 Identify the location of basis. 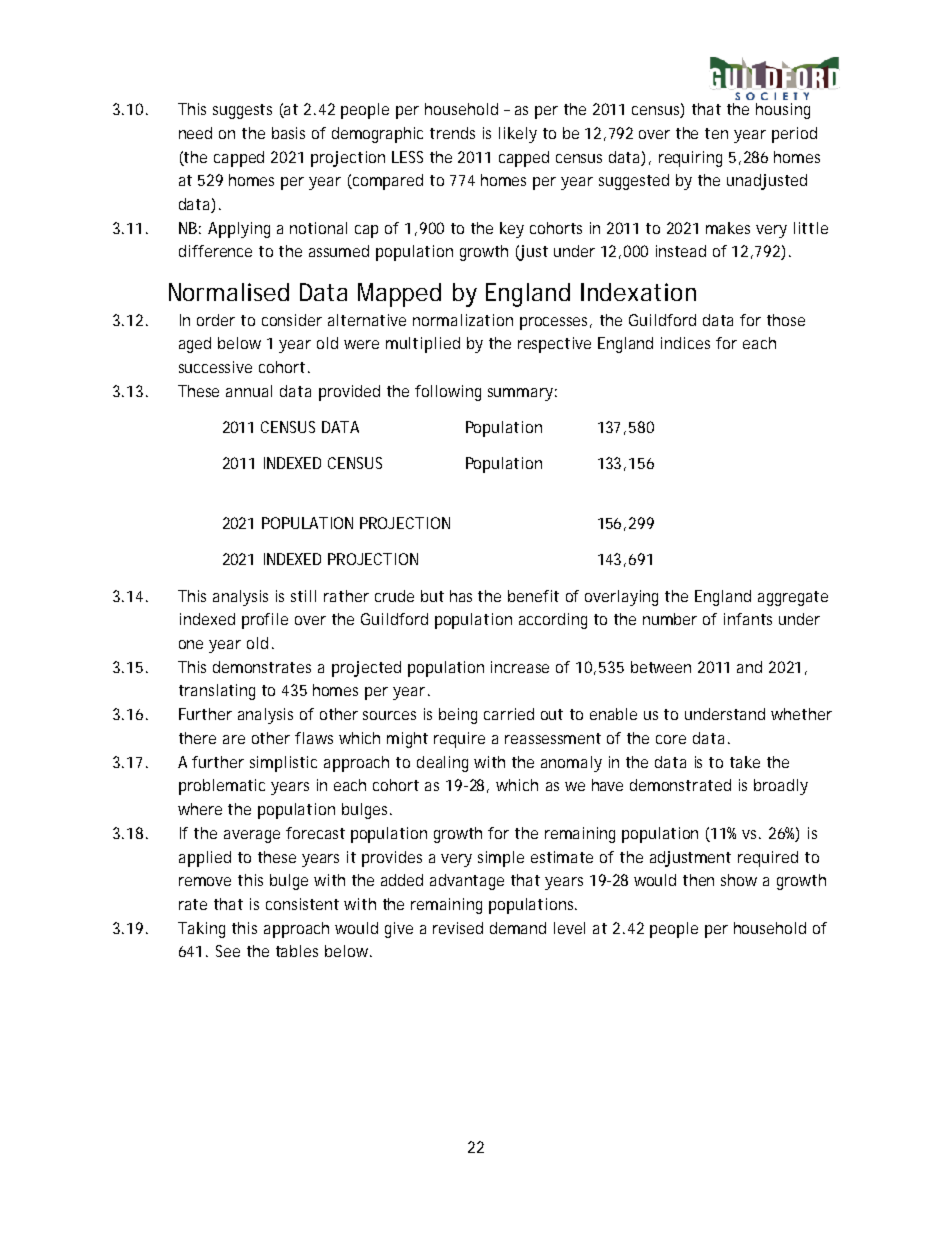
(288, 133).
